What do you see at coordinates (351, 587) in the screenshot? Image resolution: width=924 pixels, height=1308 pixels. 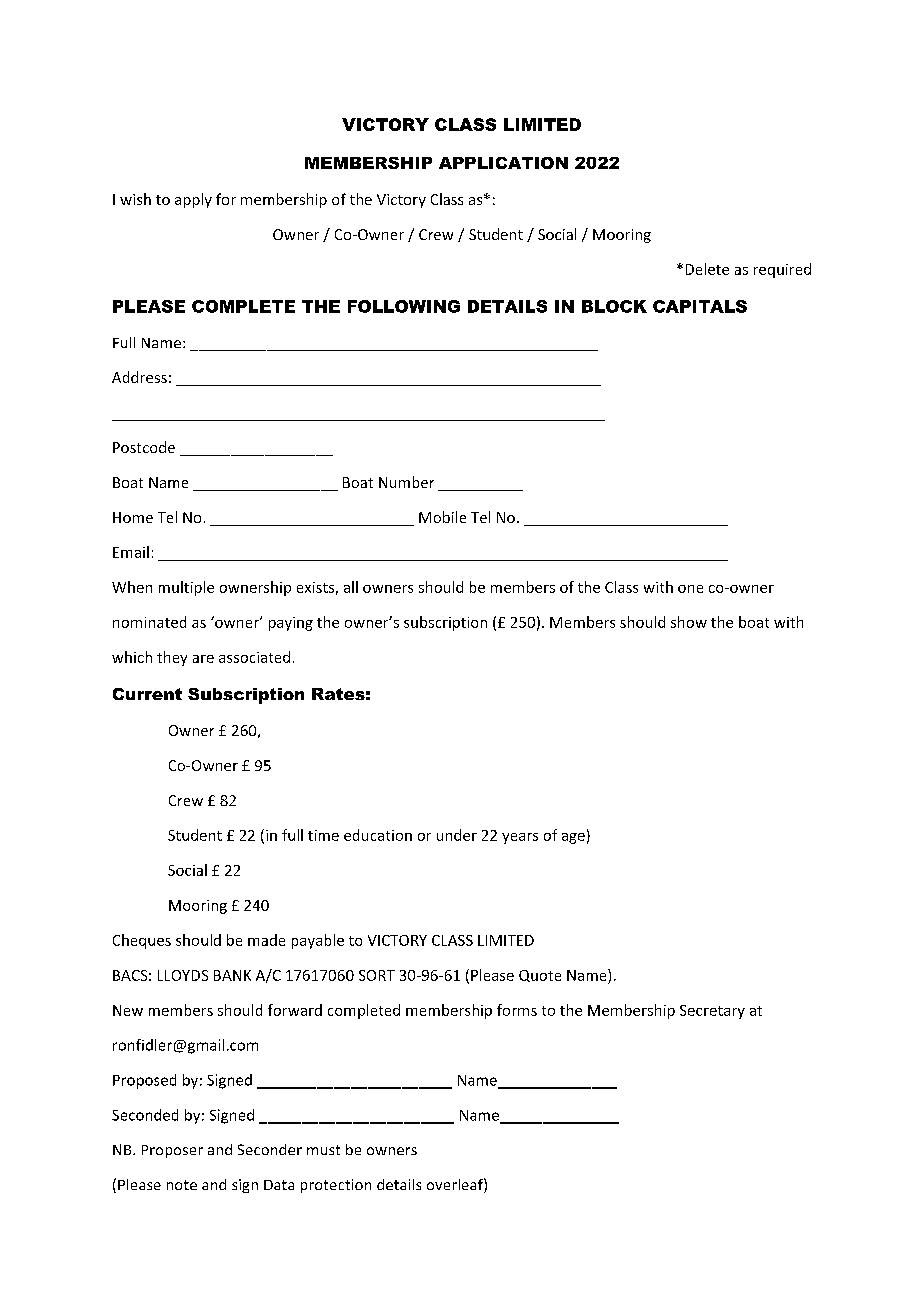 I see `all` at bounding box center [351, 587].
